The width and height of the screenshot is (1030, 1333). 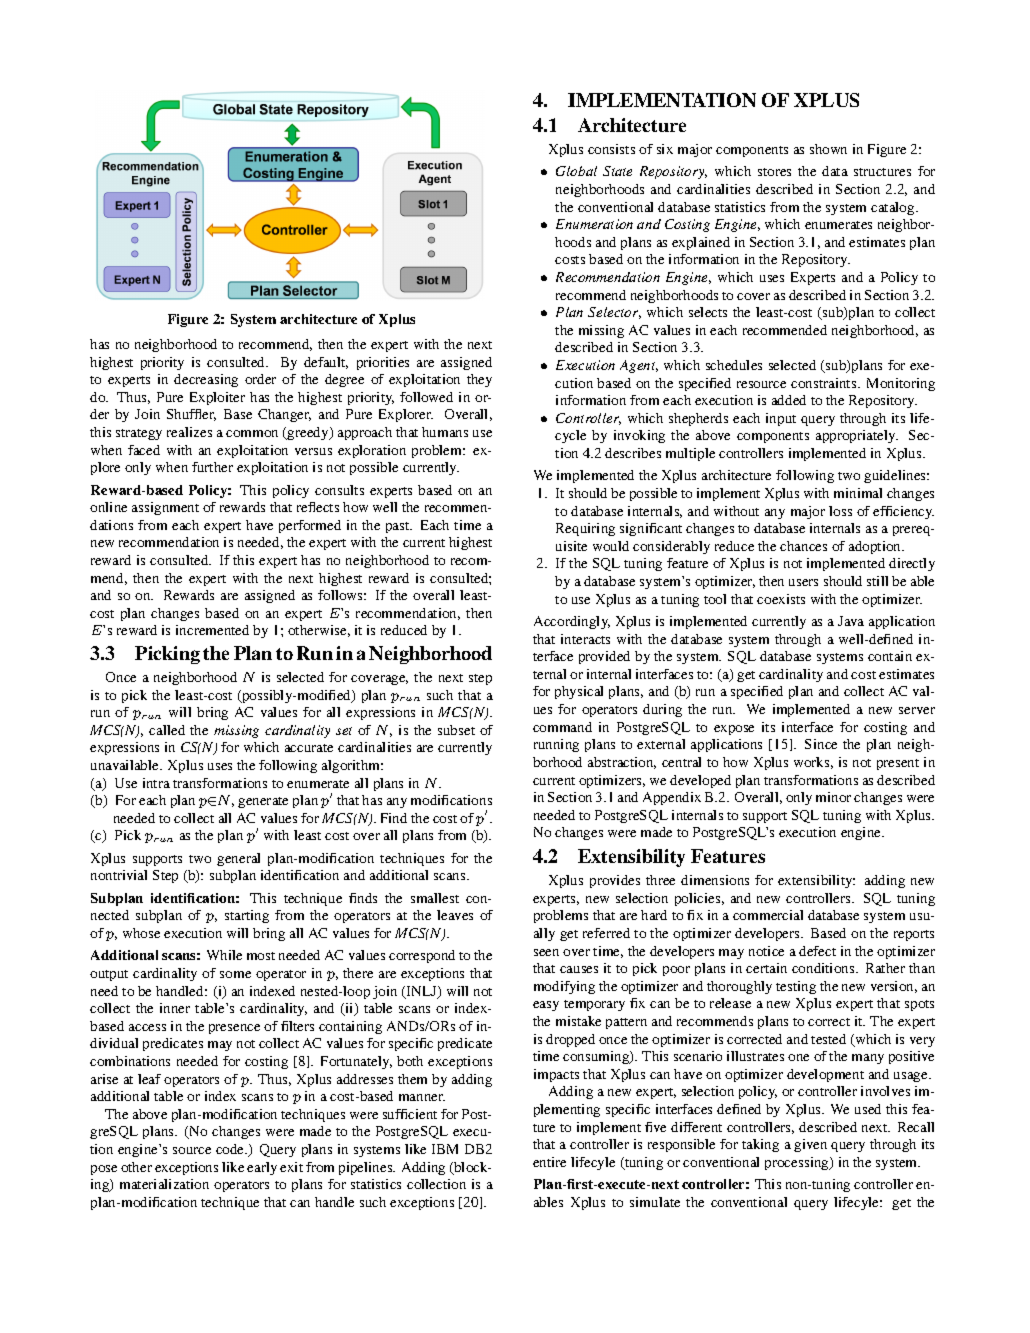 What do you see at coordinates (231, 1149) in the screenshot?
I see `code` at bounding box center [231, 1149].
